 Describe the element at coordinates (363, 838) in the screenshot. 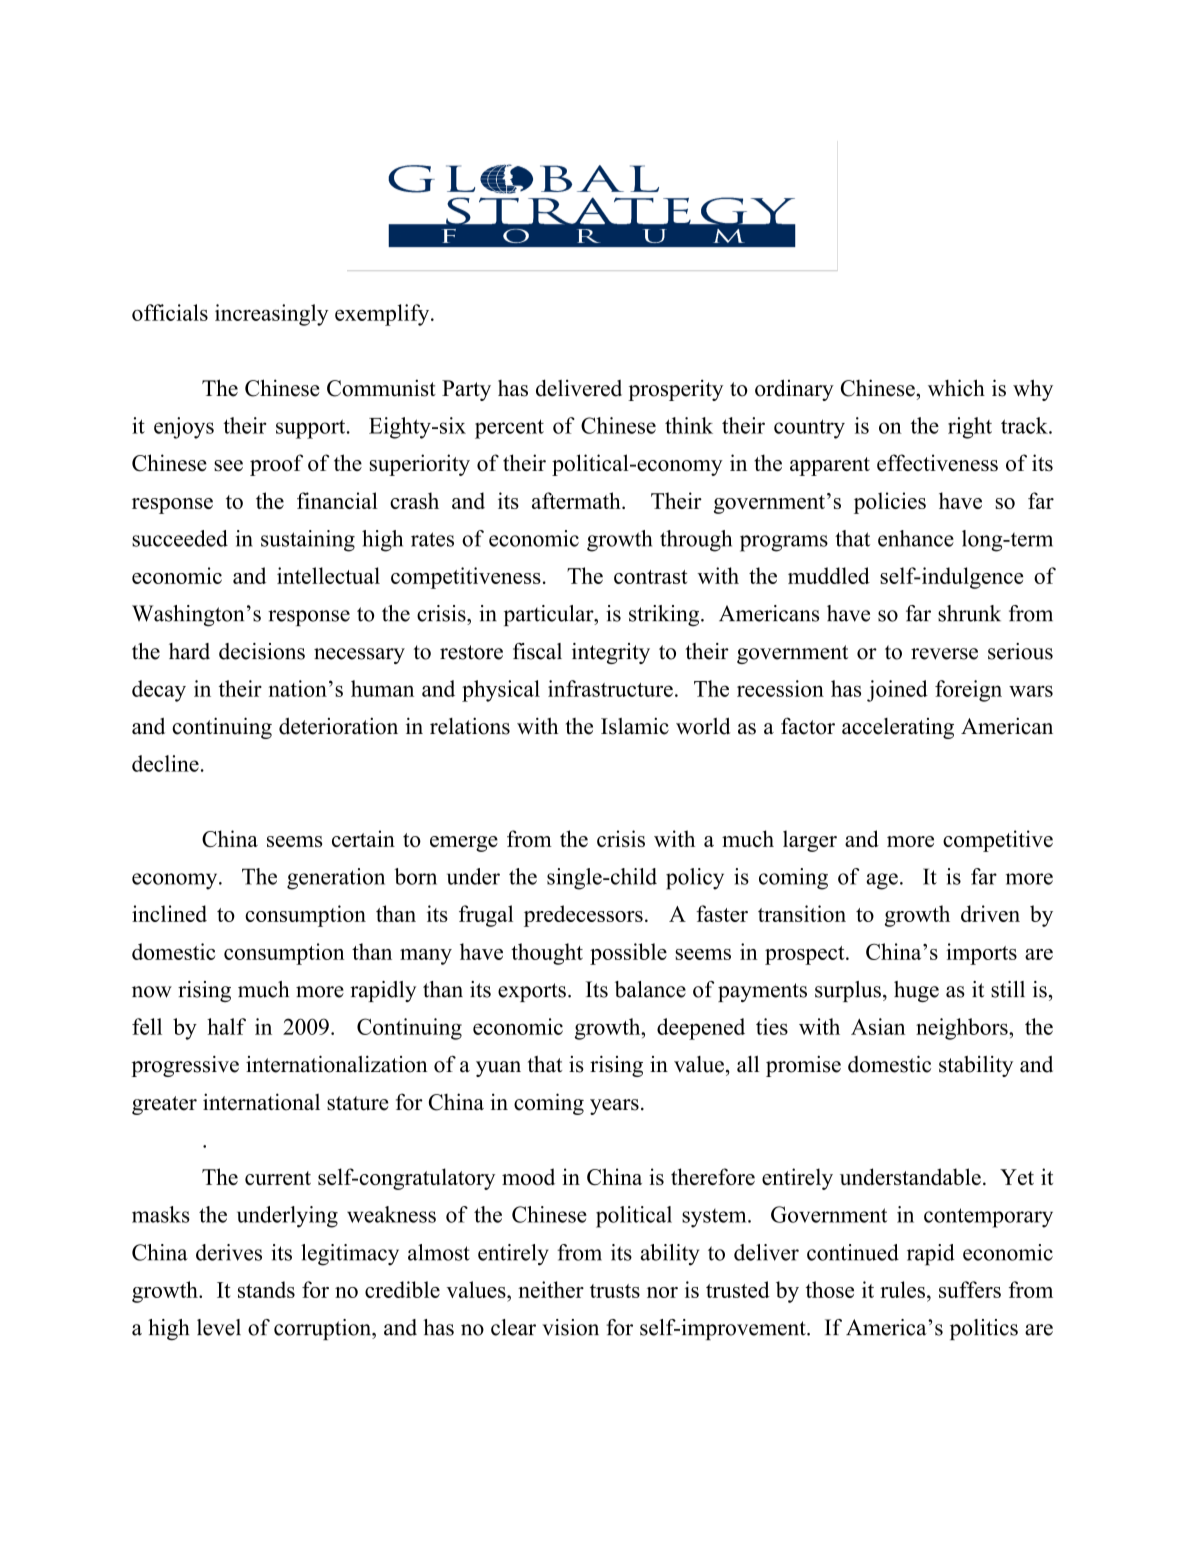

I see `certain` at that location.
